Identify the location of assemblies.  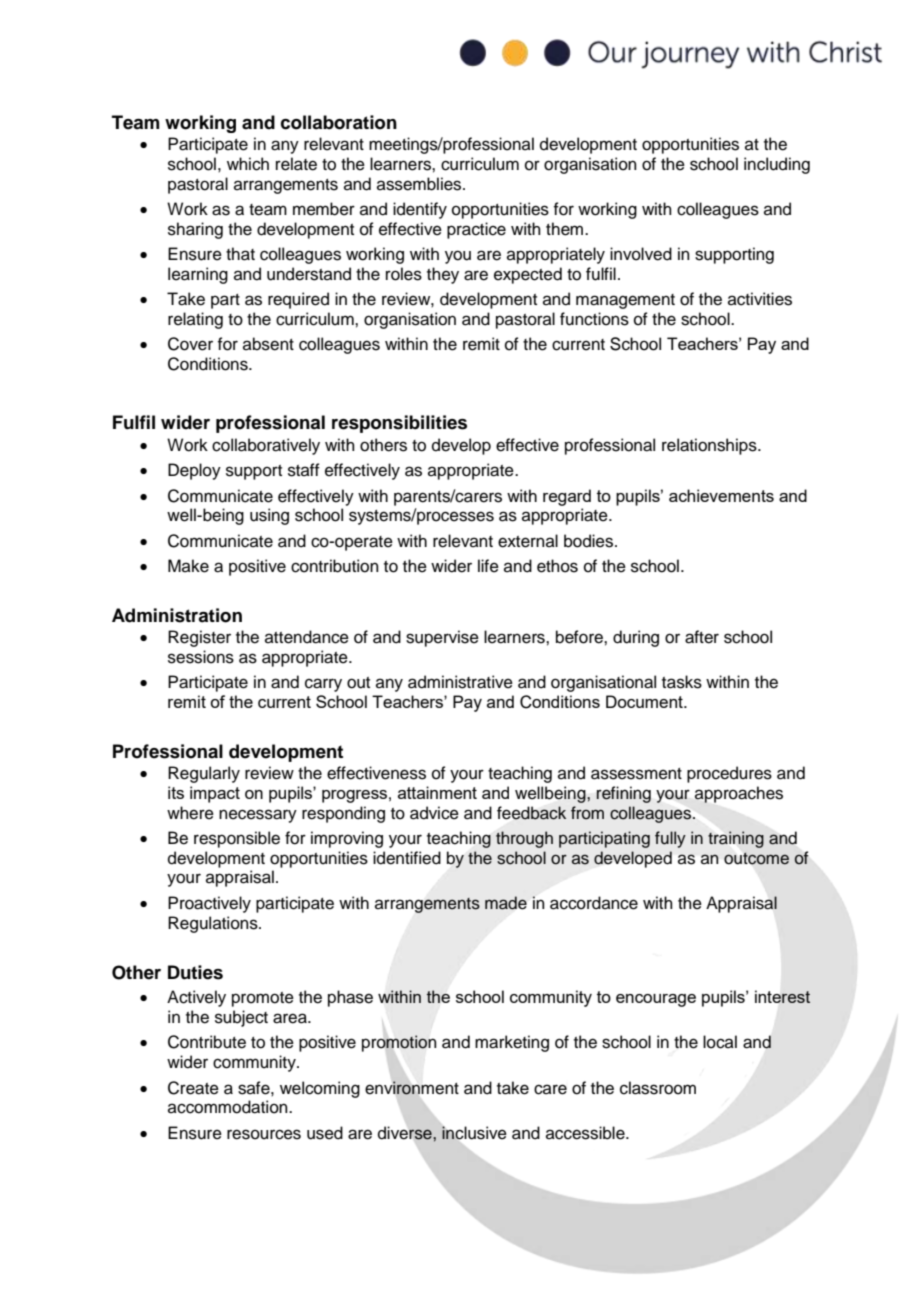
(420, 184).
